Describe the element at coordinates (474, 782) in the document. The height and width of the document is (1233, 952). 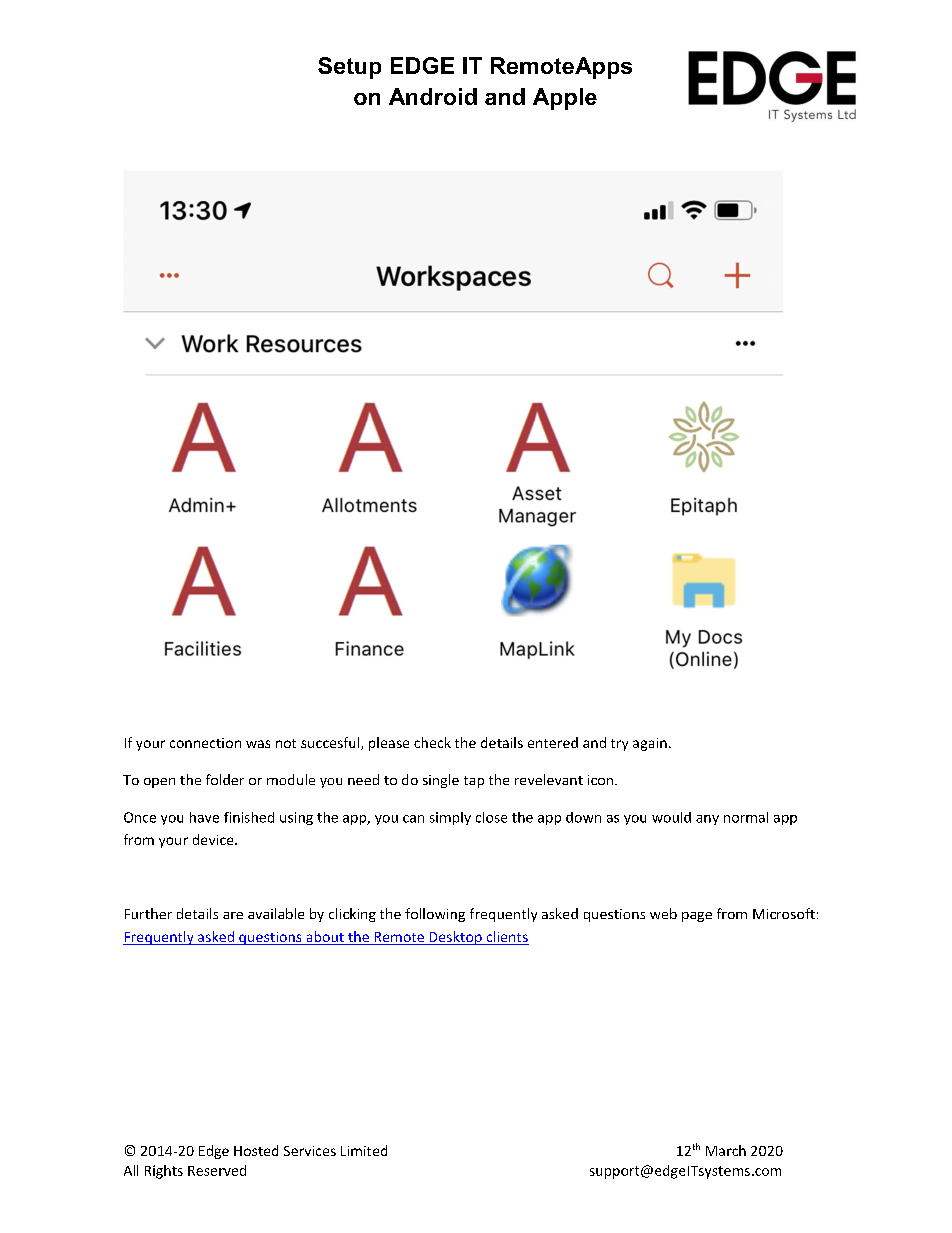
I see `tap` at that location.
